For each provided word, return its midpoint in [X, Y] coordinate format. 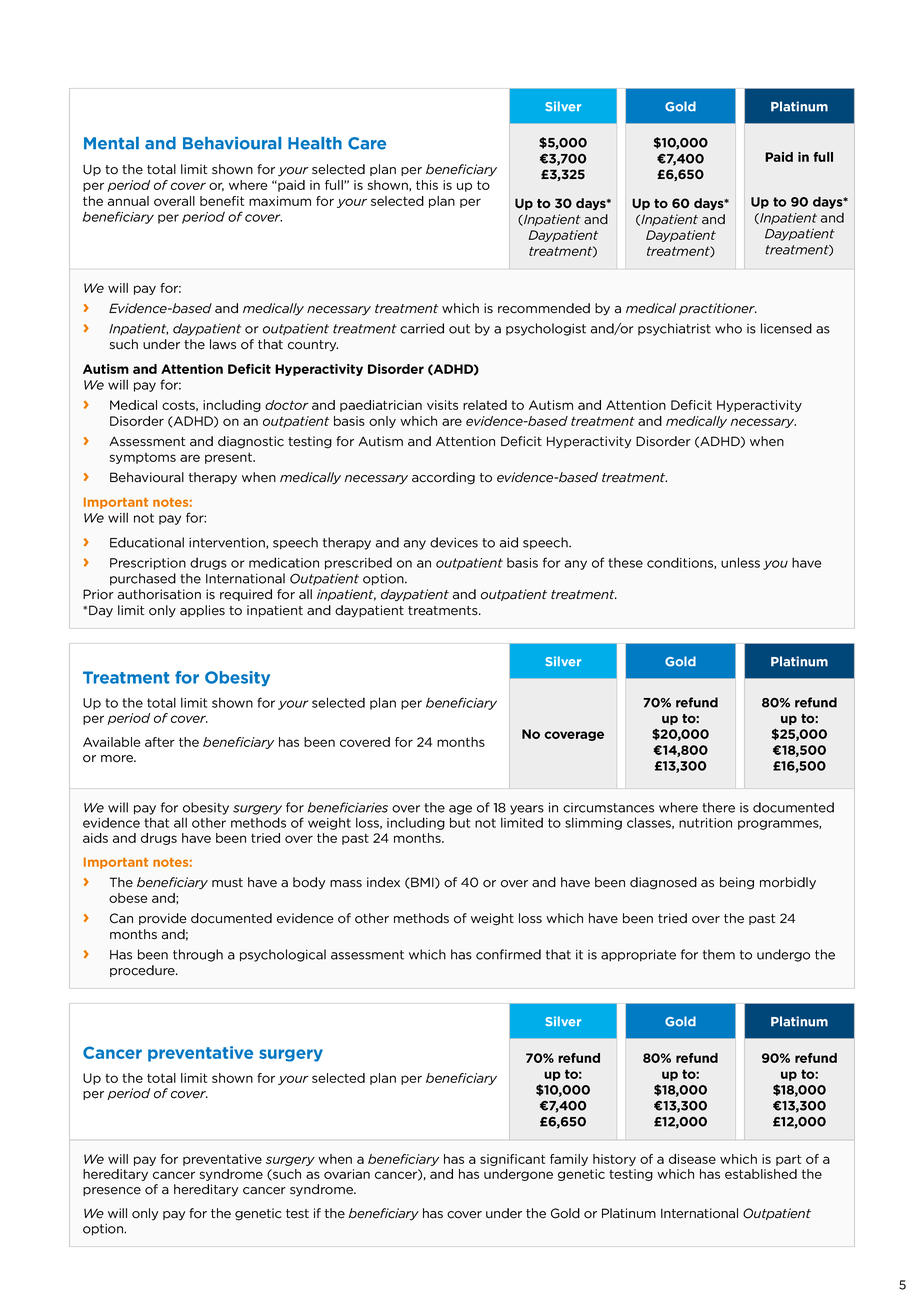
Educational [147, 542]
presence [112, 1191]
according [443, 478]
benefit [222, 201]
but [460, 822]
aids [95, 838]
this [427, 185]
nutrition [705, 823]
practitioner [718, 309]
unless [740, 562]
